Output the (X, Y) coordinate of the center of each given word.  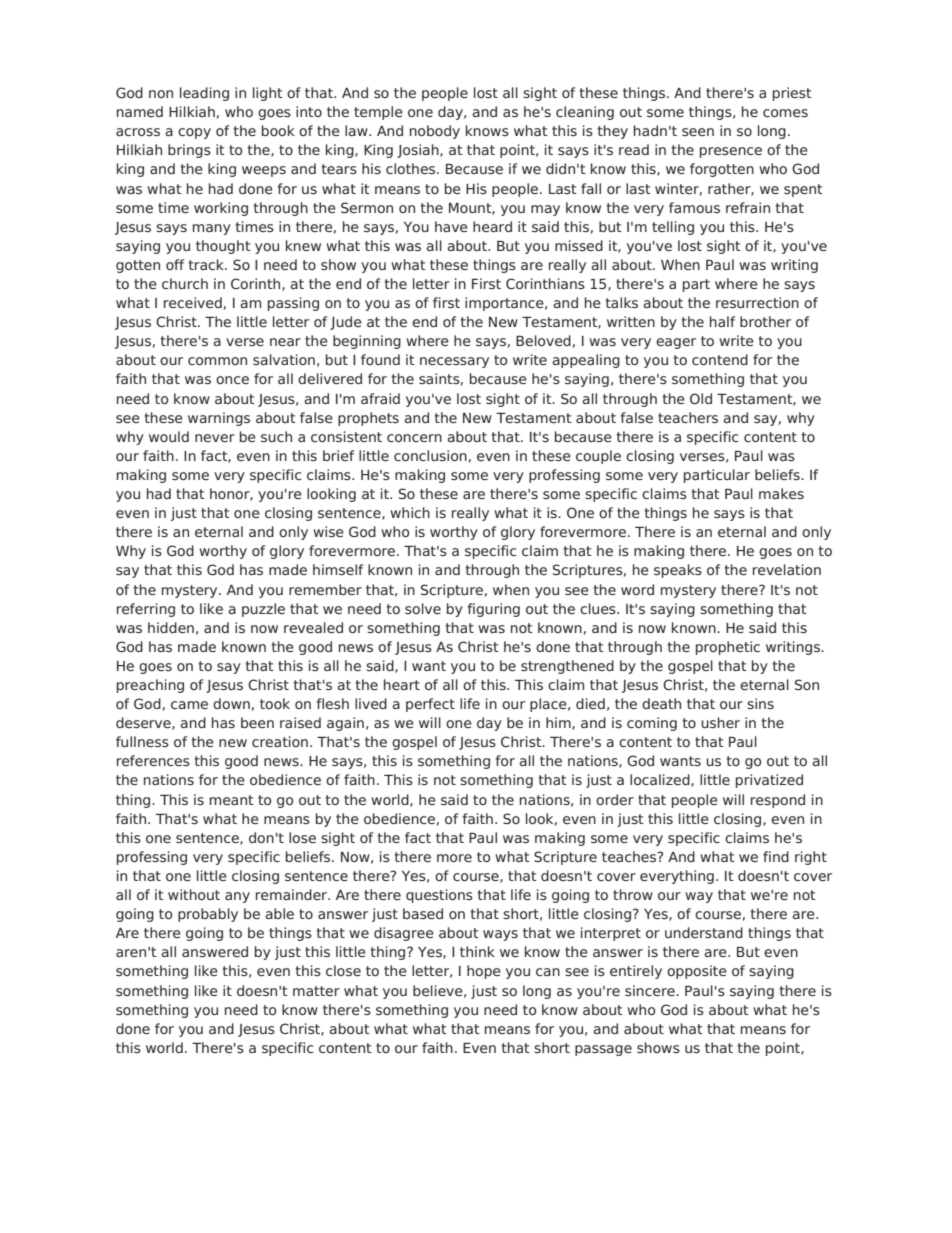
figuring (493, 610)
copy (194, 133)
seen (698, 132)
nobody (435, 132)
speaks (678, 571)
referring (146, 610)
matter (316, 991)
